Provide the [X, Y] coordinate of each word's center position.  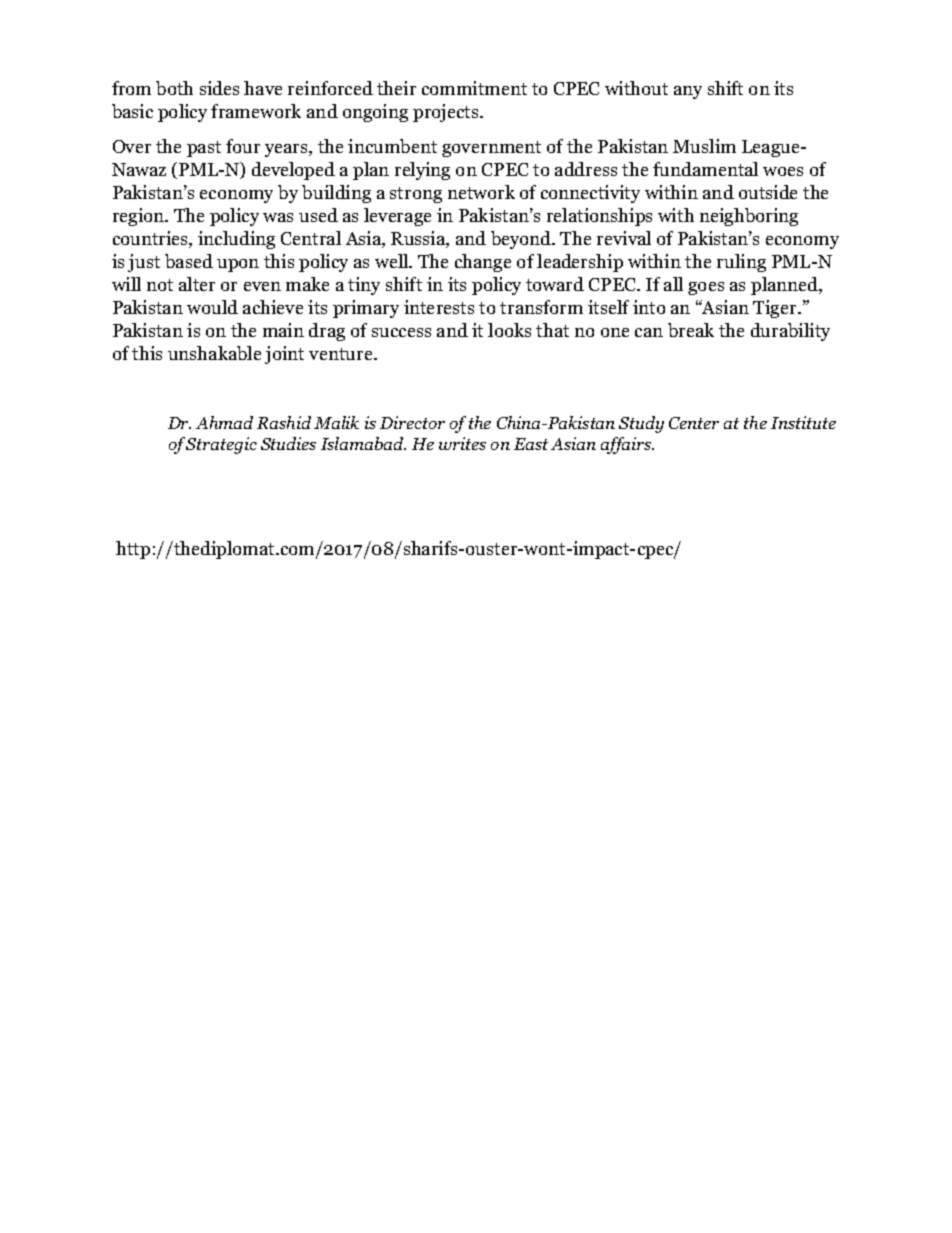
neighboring [749, 217]
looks [509, 330]
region [140, 217]
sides [219, 88]
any [688, 92]
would [212, 307]
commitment [474, 88]
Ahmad [224, 422]
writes [462, 443]
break [691, 330]
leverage [397, 217]
